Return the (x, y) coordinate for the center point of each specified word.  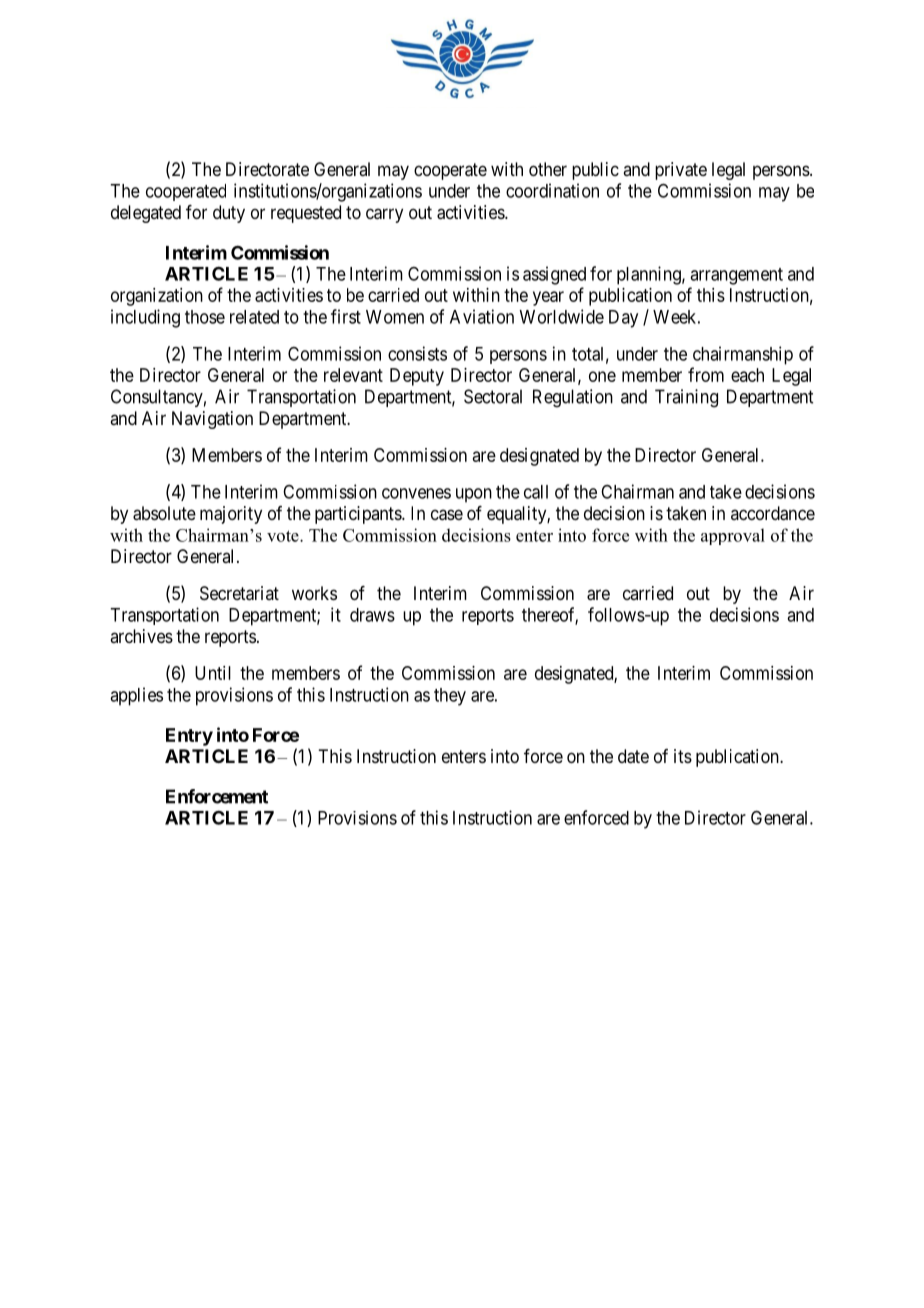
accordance (773, 513)
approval (733, 536)
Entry (189, 737)
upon (474, 495)
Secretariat (239, 593)
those (205, 317)
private (681, 171)
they (450, 697)
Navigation (212, 420)
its (683, 756)
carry (384, 215)
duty (229, 214)
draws (372, 615)
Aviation (482, 316)
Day (623, 319)
